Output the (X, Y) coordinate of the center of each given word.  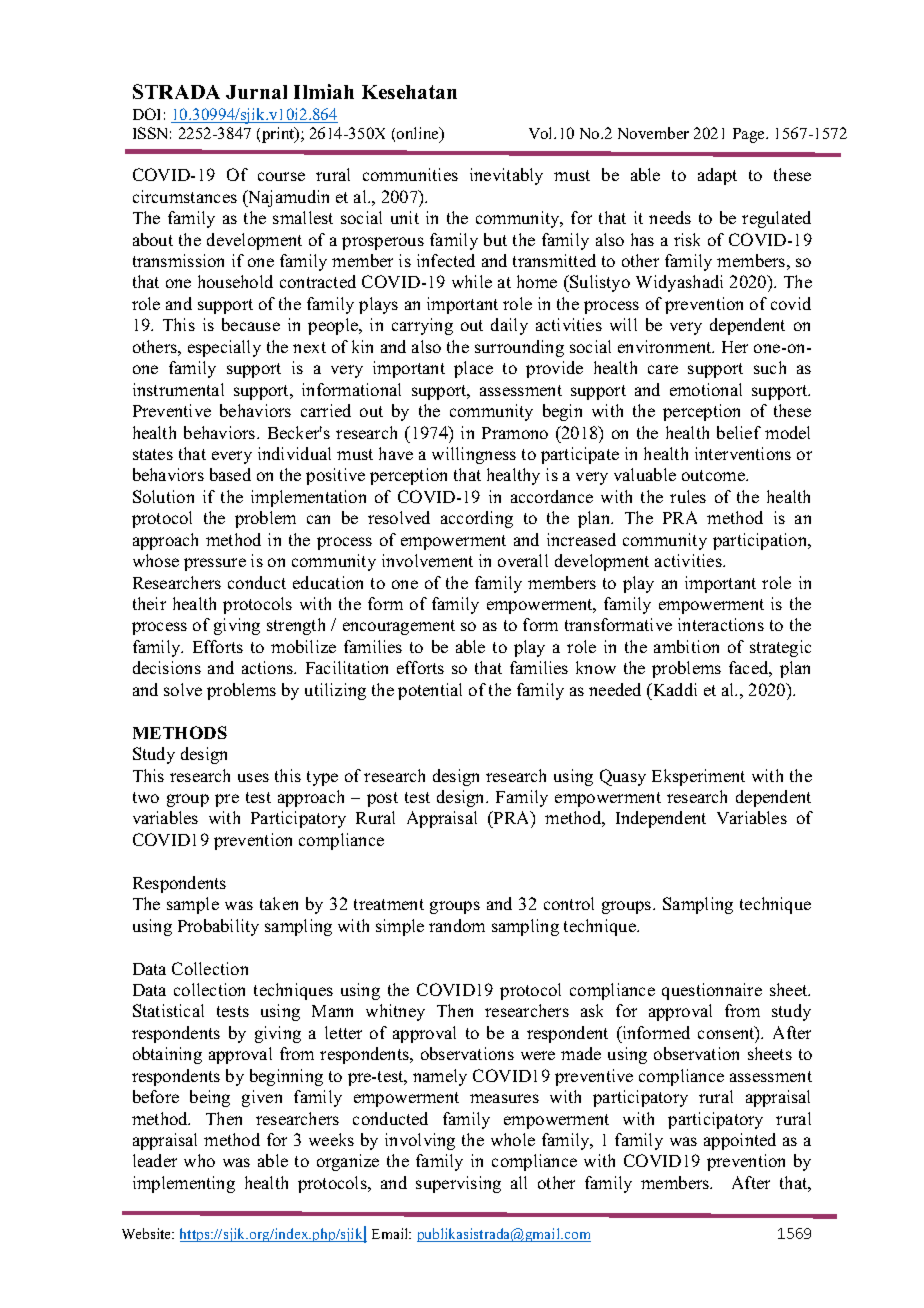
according (477, 519)
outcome (714, 475)
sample (193, 905)
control (569, 903)
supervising (458, 1184)
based (230, 474)
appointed (740, 1141)
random (457, 925)
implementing (184, 1184)
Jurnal (256, 92)
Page (750, 135)
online (419, 135)
